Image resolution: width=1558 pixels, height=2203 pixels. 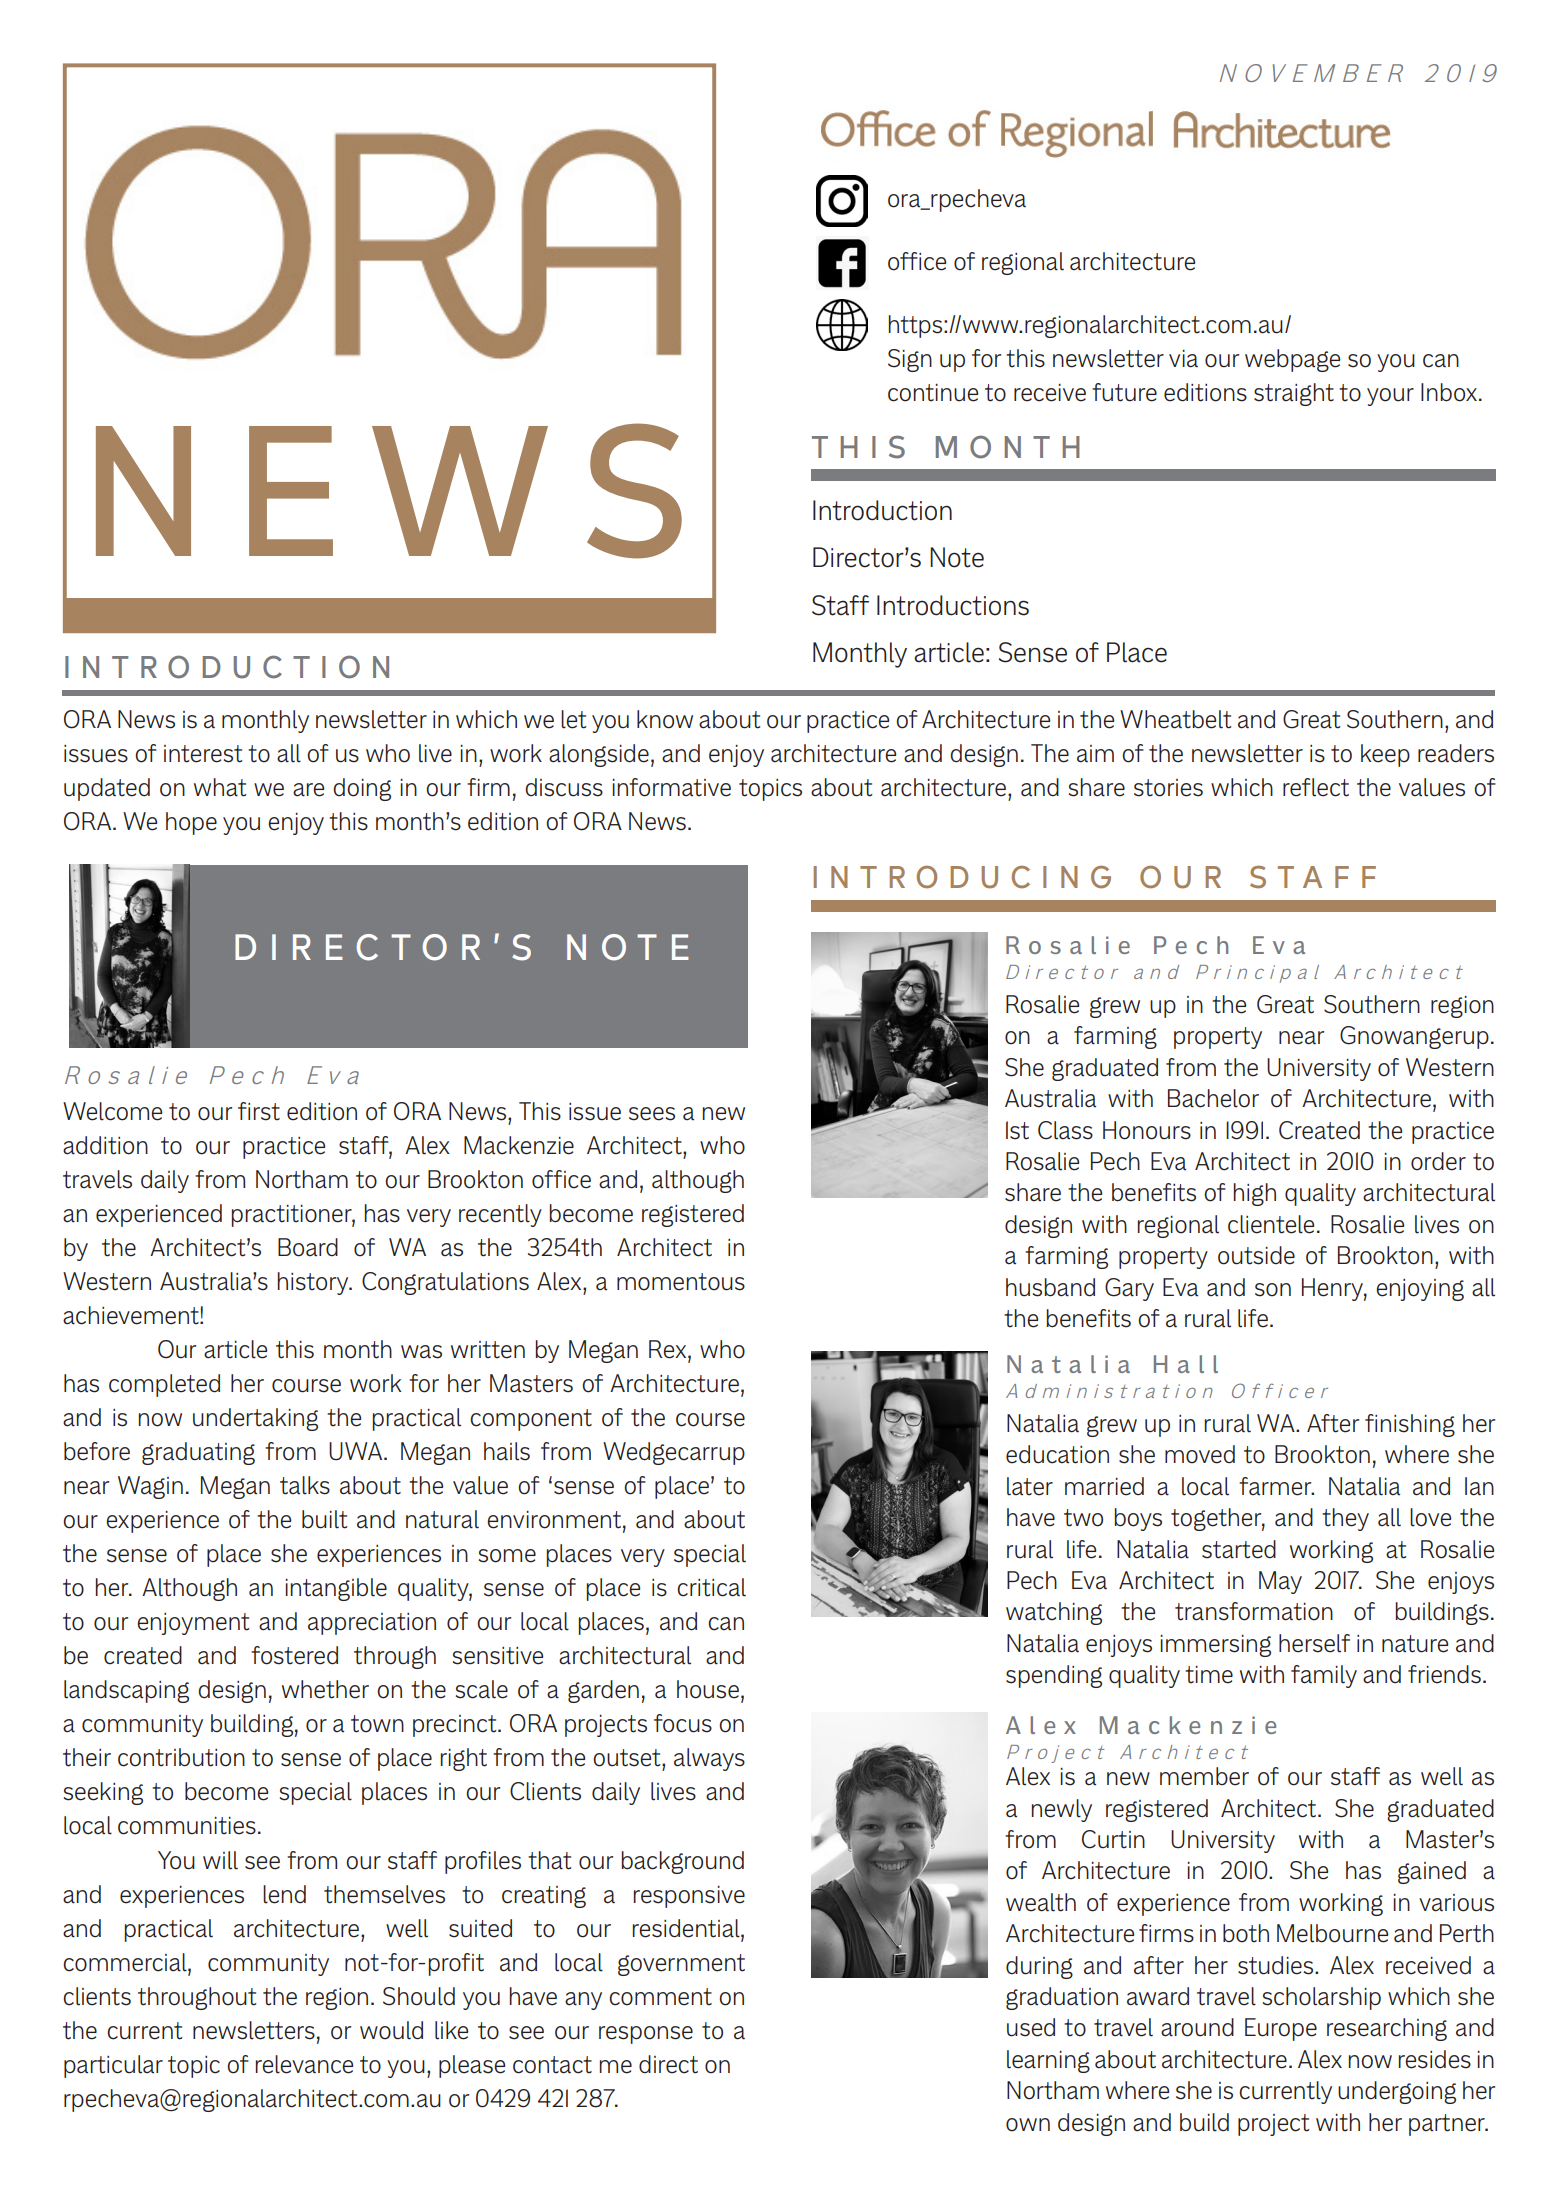 I want to click on interest, so click(x=203, y=754).
